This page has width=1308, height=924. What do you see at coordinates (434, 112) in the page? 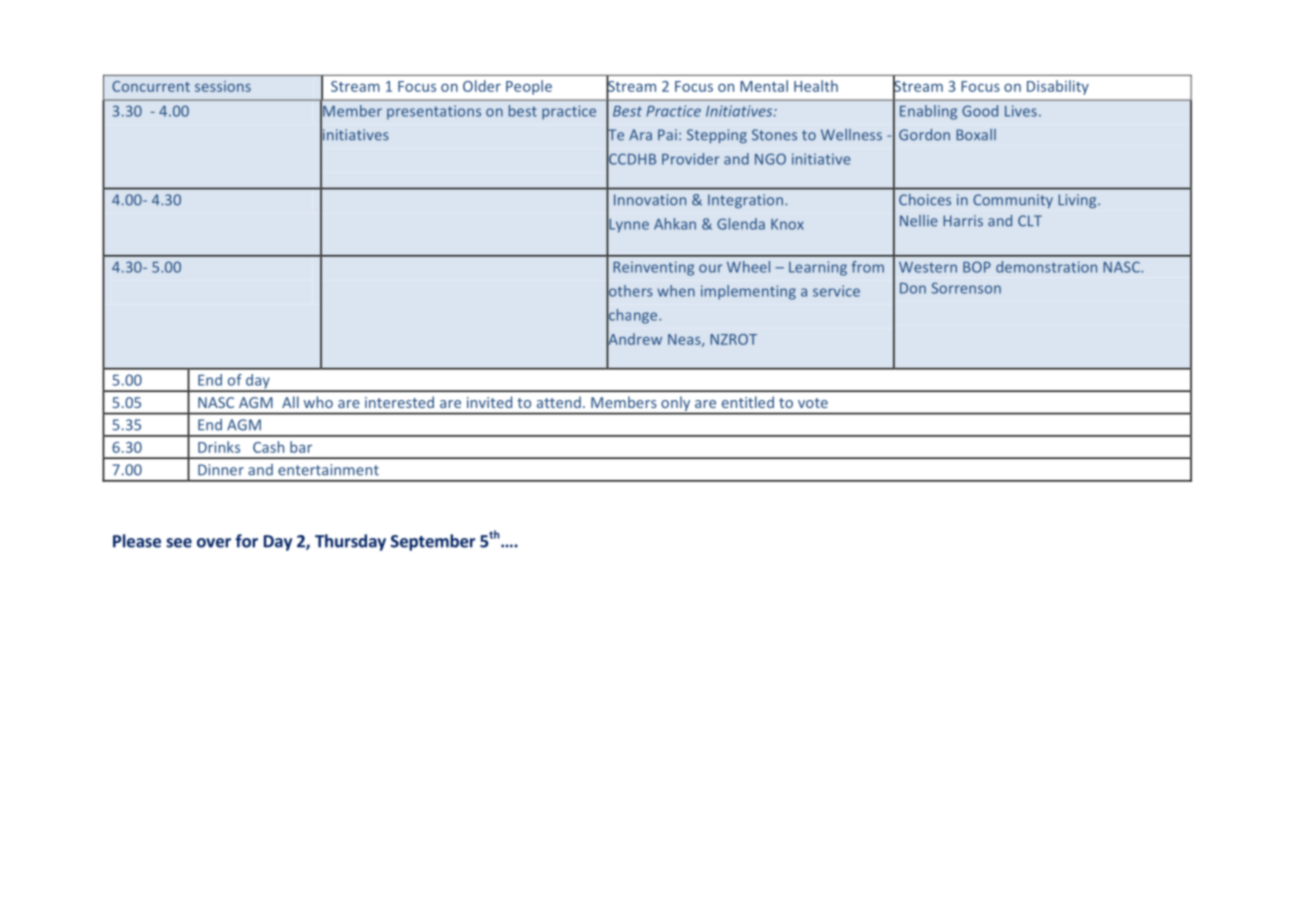
I see `presentations` at bounding box center [434, 112].
